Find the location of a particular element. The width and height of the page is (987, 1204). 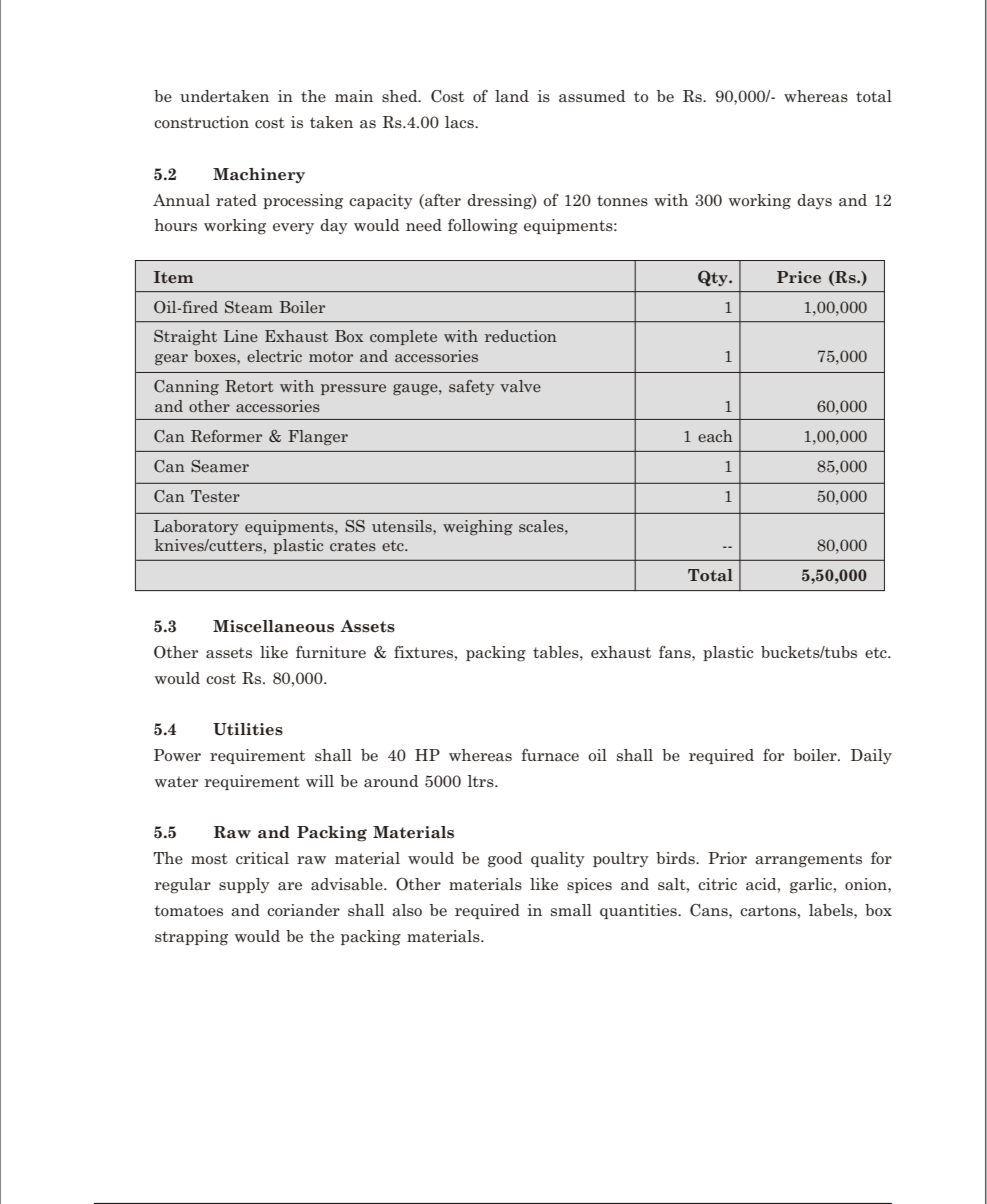

furniture is located at coordinates (331, 651).
